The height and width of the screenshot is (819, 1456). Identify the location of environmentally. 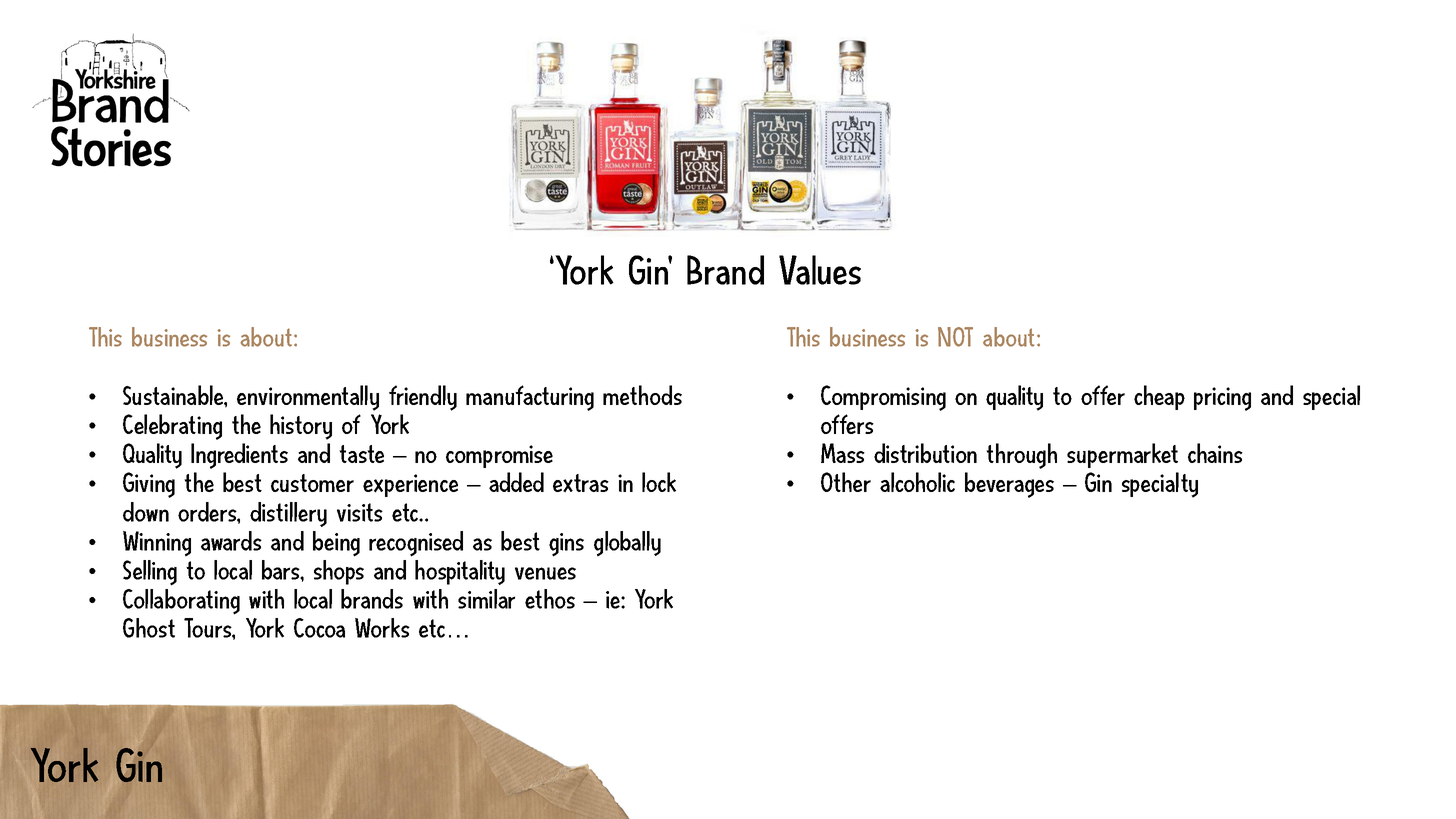
(308, 398).
